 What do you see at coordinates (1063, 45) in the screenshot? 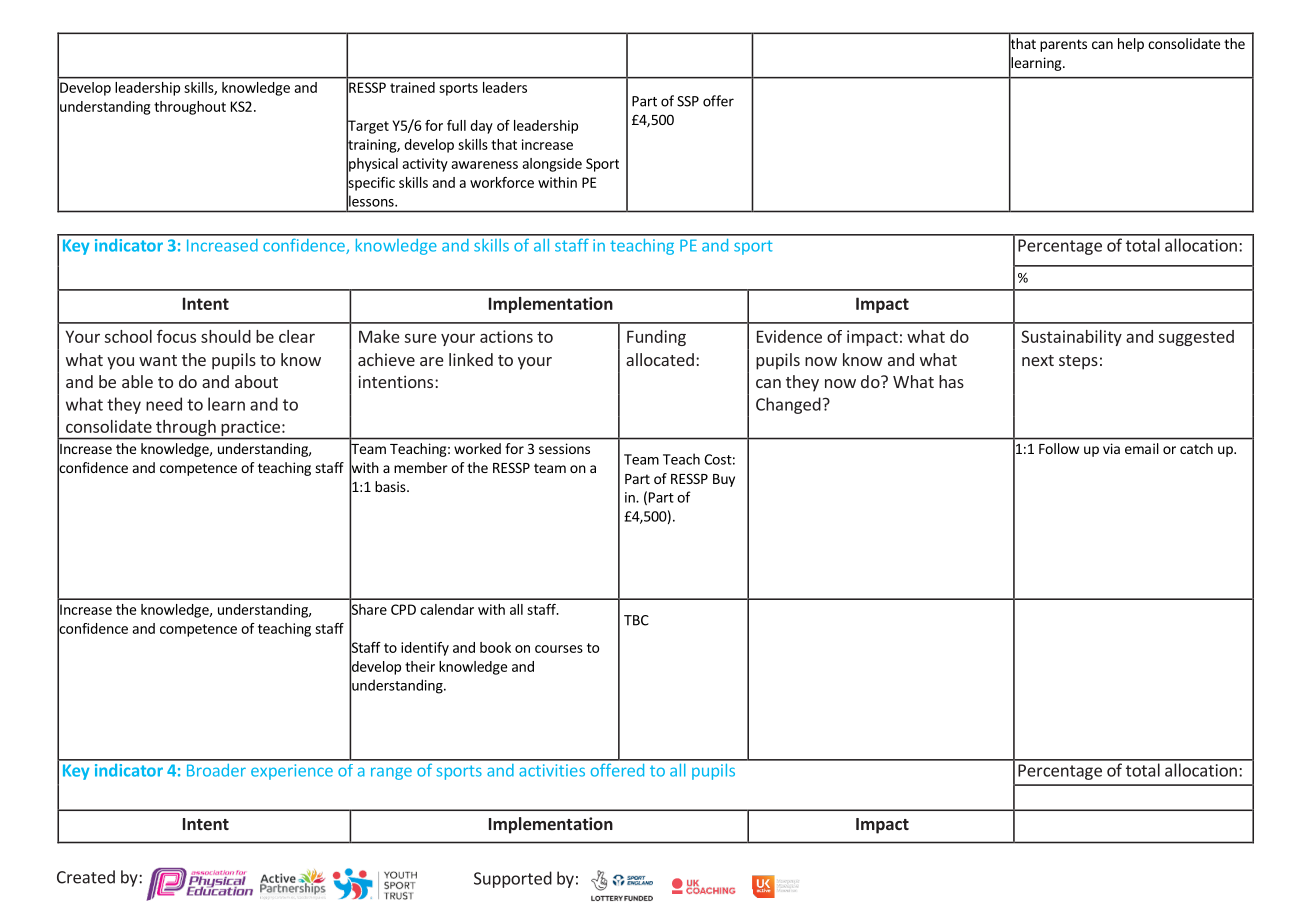
I see `parents` at bounding box center [1063, 45].
